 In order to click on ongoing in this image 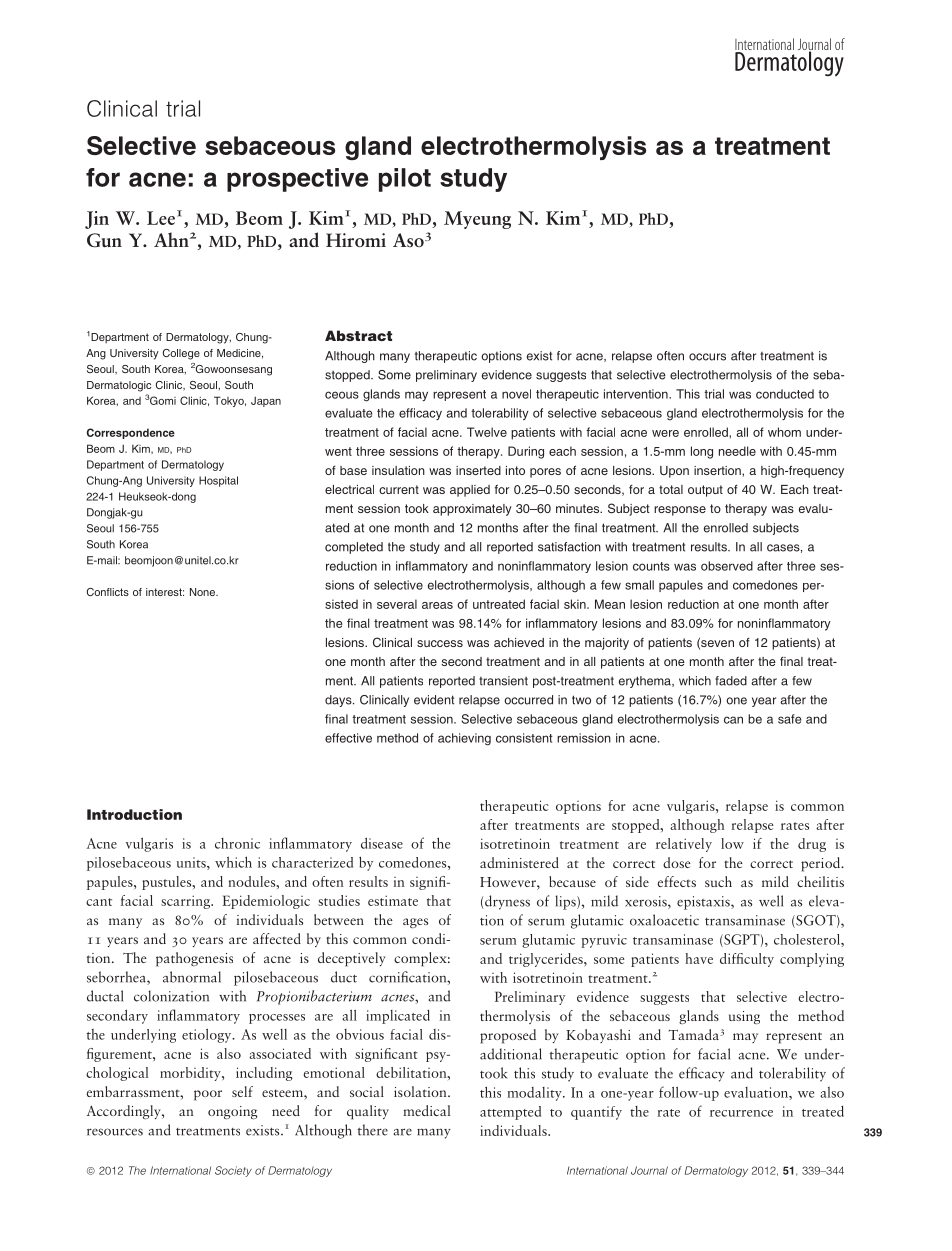, I will do `click(233, 1112)`.
